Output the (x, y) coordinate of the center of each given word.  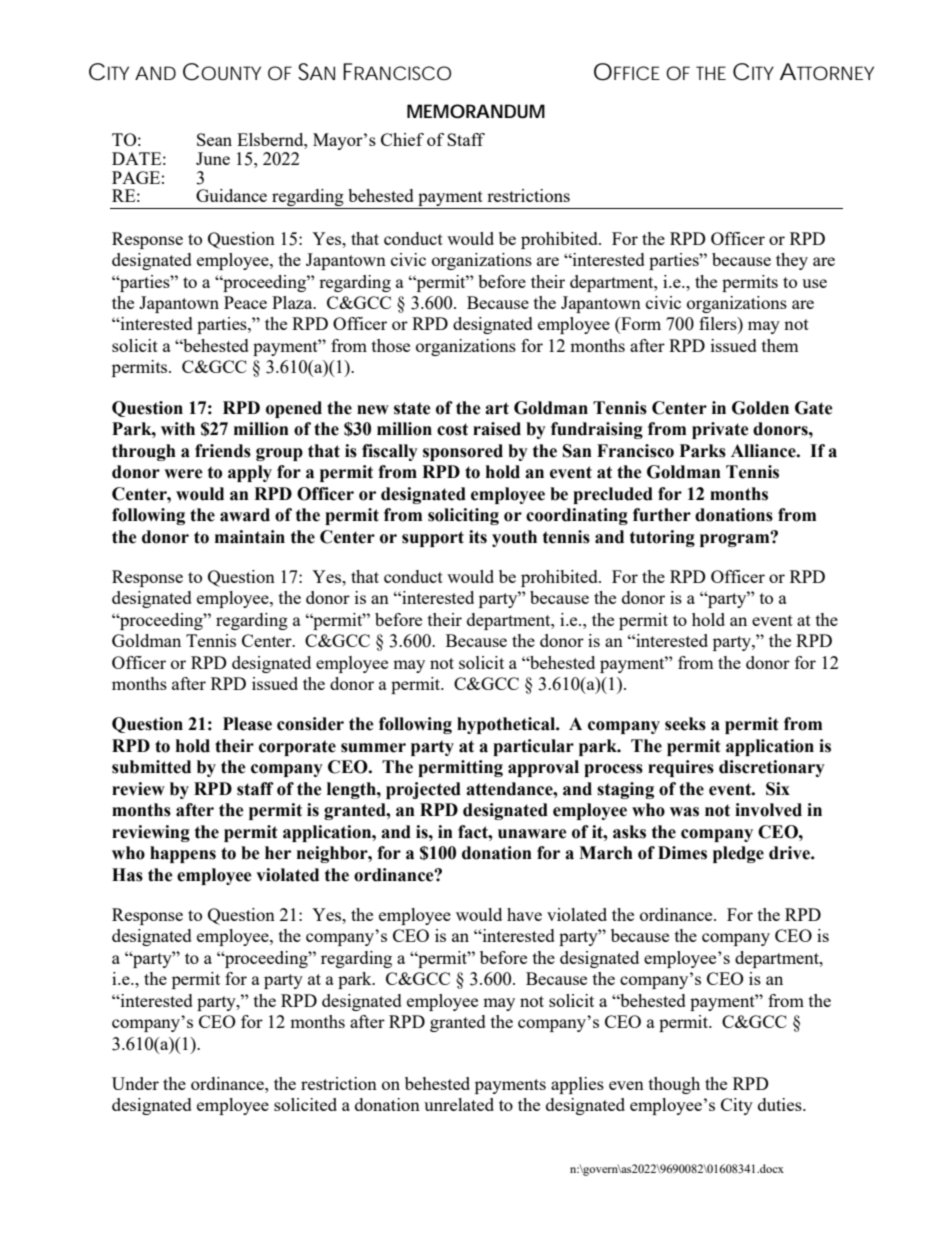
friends (223, 451)
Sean (214, 139)
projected (423, 790)
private (720, 430)
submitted (151, 767)
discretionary (772, 768)
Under (135, 1083)
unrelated (459, 1104)
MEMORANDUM (476, 111)
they (792, 261)
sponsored (463, 452)
